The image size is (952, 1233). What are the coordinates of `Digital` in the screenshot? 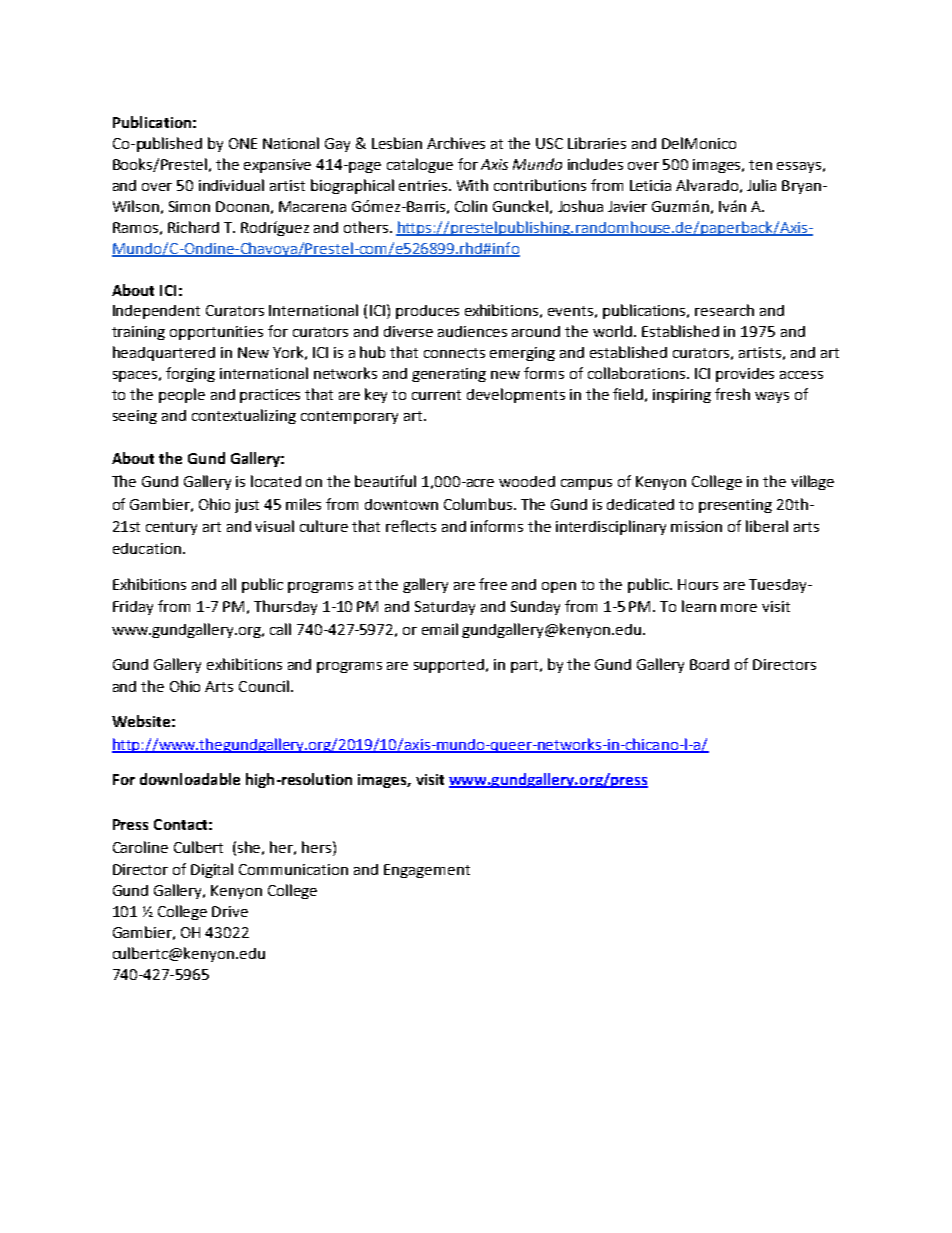 It's located at (212, 870).
